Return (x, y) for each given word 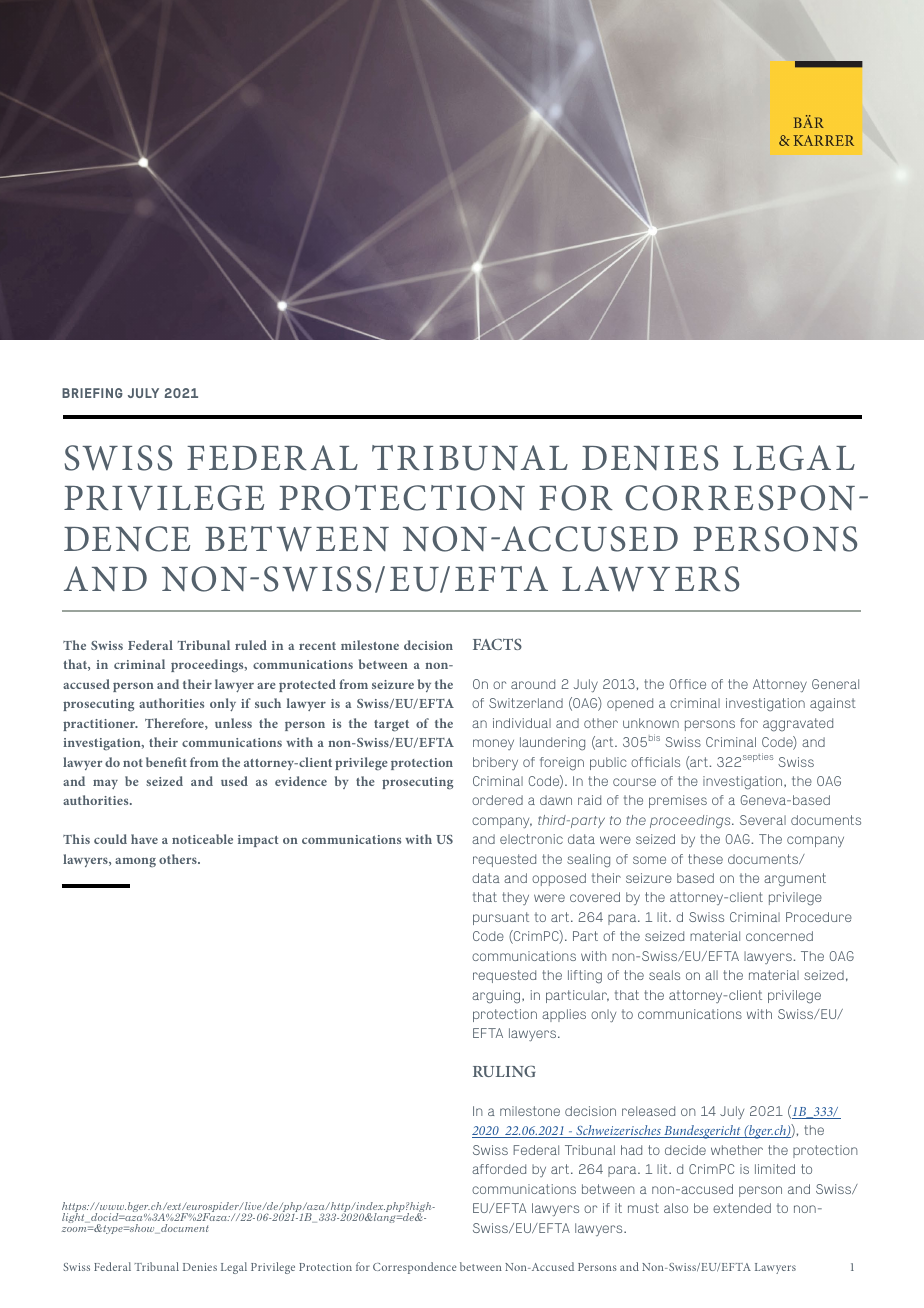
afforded (499, 1169)
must (643, 1208)
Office (688, 684)
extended (742, 1208)
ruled (251, 645)
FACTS (497, 644)
